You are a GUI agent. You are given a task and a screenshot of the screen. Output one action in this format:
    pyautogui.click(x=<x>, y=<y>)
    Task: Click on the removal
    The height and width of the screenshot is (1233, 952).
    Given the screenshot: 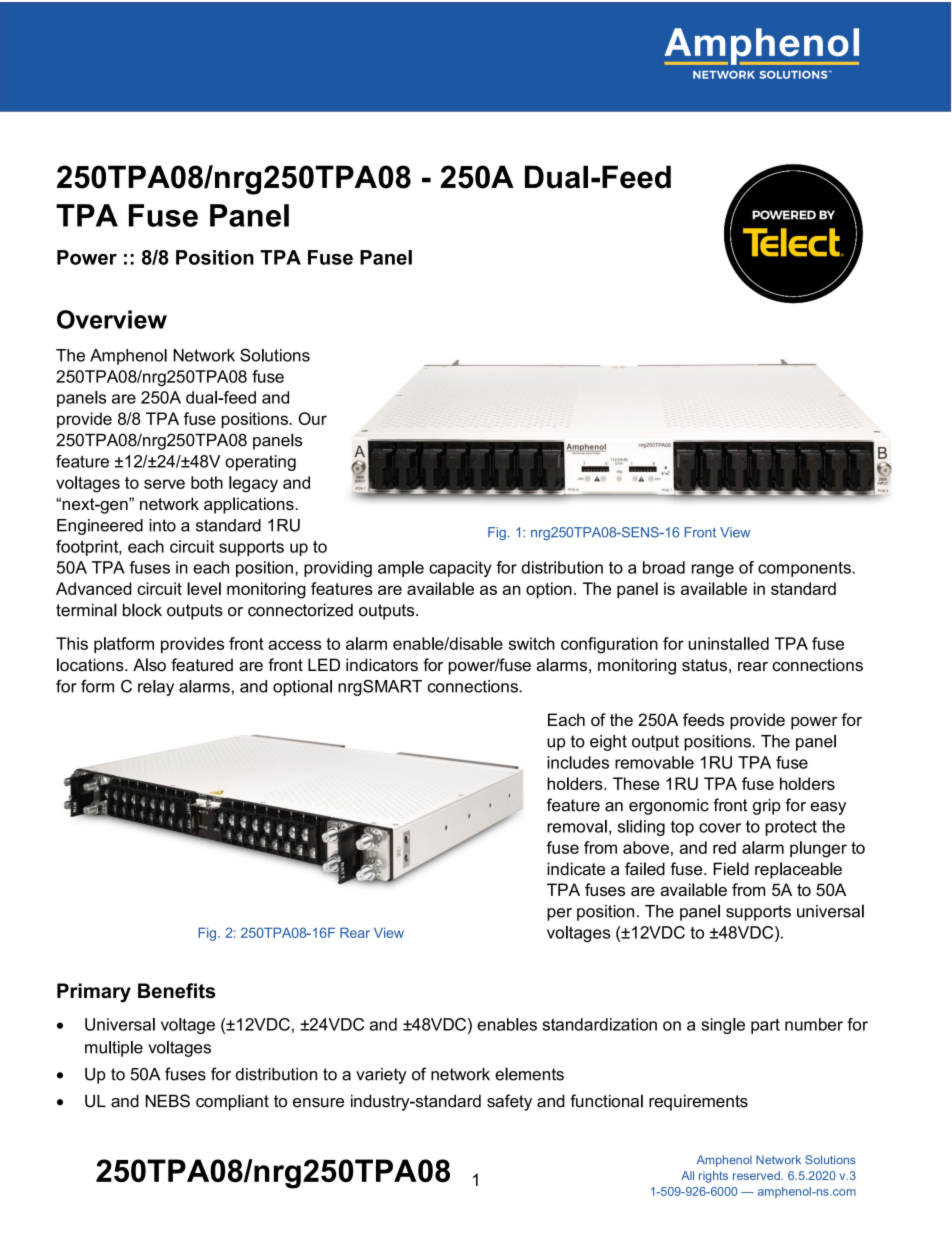 What is the action you would take?
    pyautogui.click(x=577, y=826)
